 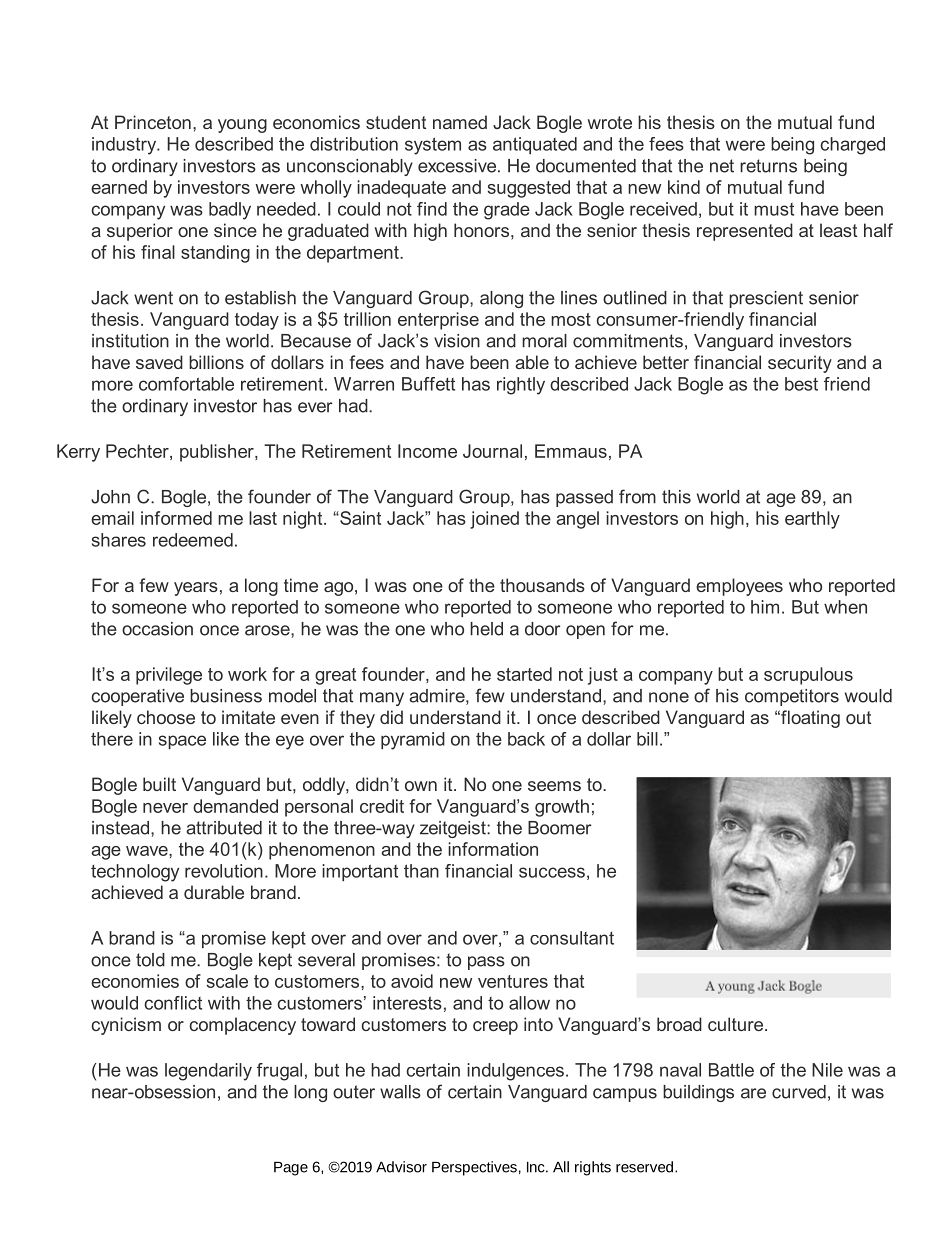 I want to click on scrupulous, so click(x=808, y=676).
